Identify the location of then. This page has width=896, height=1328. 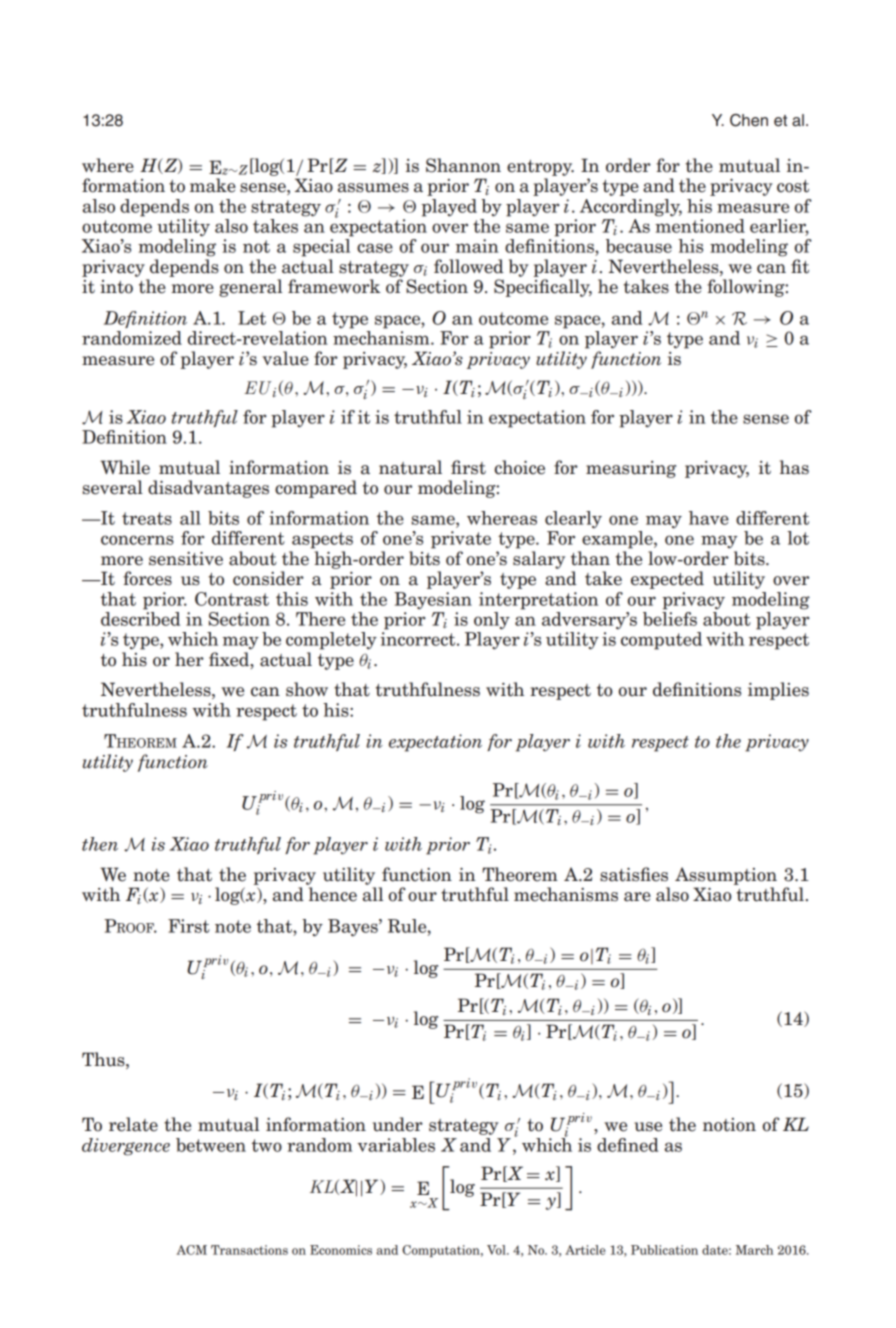
(100, 844).
